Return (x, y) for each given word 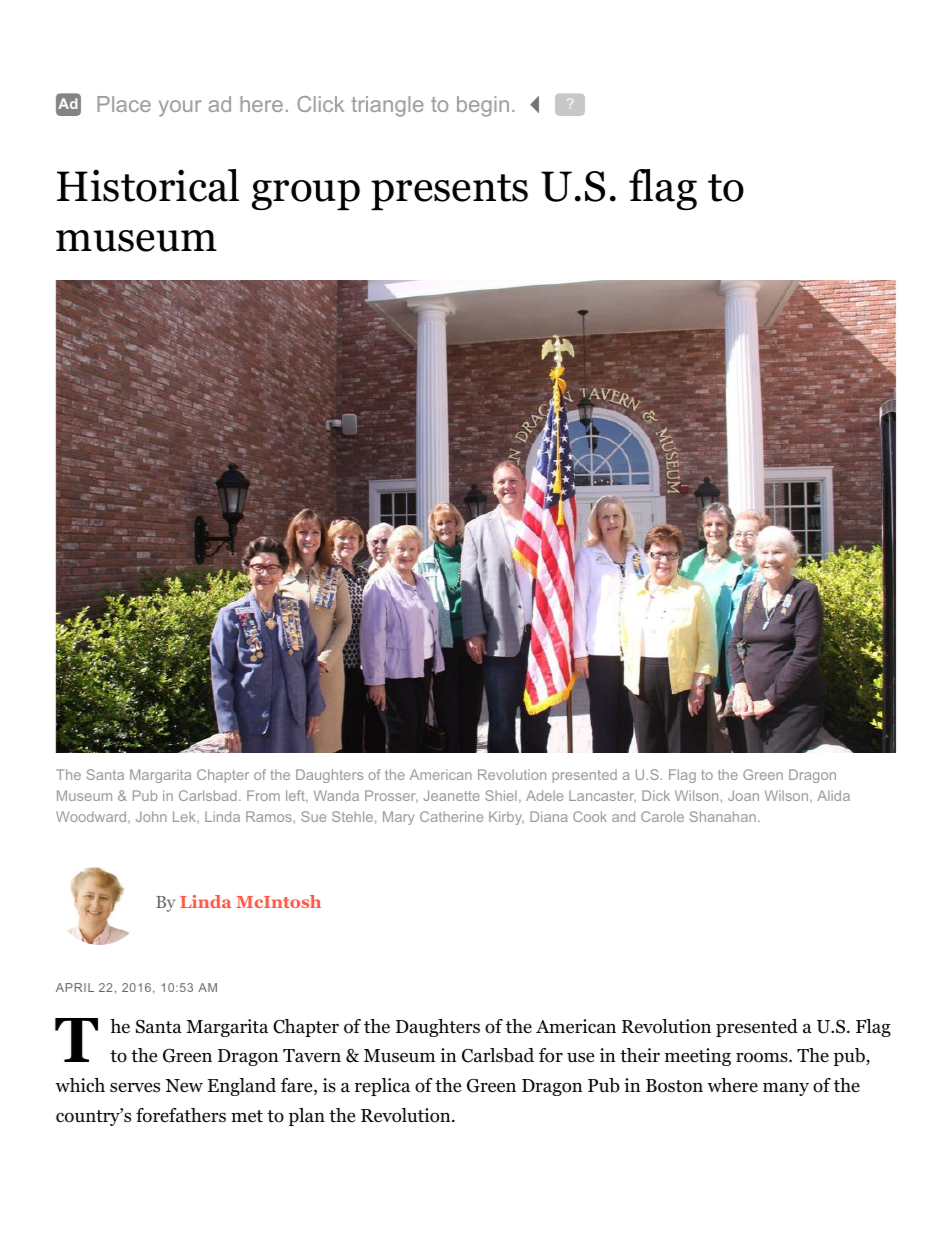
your (180, 108)
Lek (185, 817)
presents (449, 192)
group (306, 195)
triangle (387, 106)
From (263, 795)
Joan (743, 795)
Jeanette (451, 795)
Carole (662, 816)
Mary (399, 818)
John (151, 816)
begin (483, 106)
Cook (590, 816)
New (184, 1086)
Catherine (451, 816)
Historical (148, 185)
